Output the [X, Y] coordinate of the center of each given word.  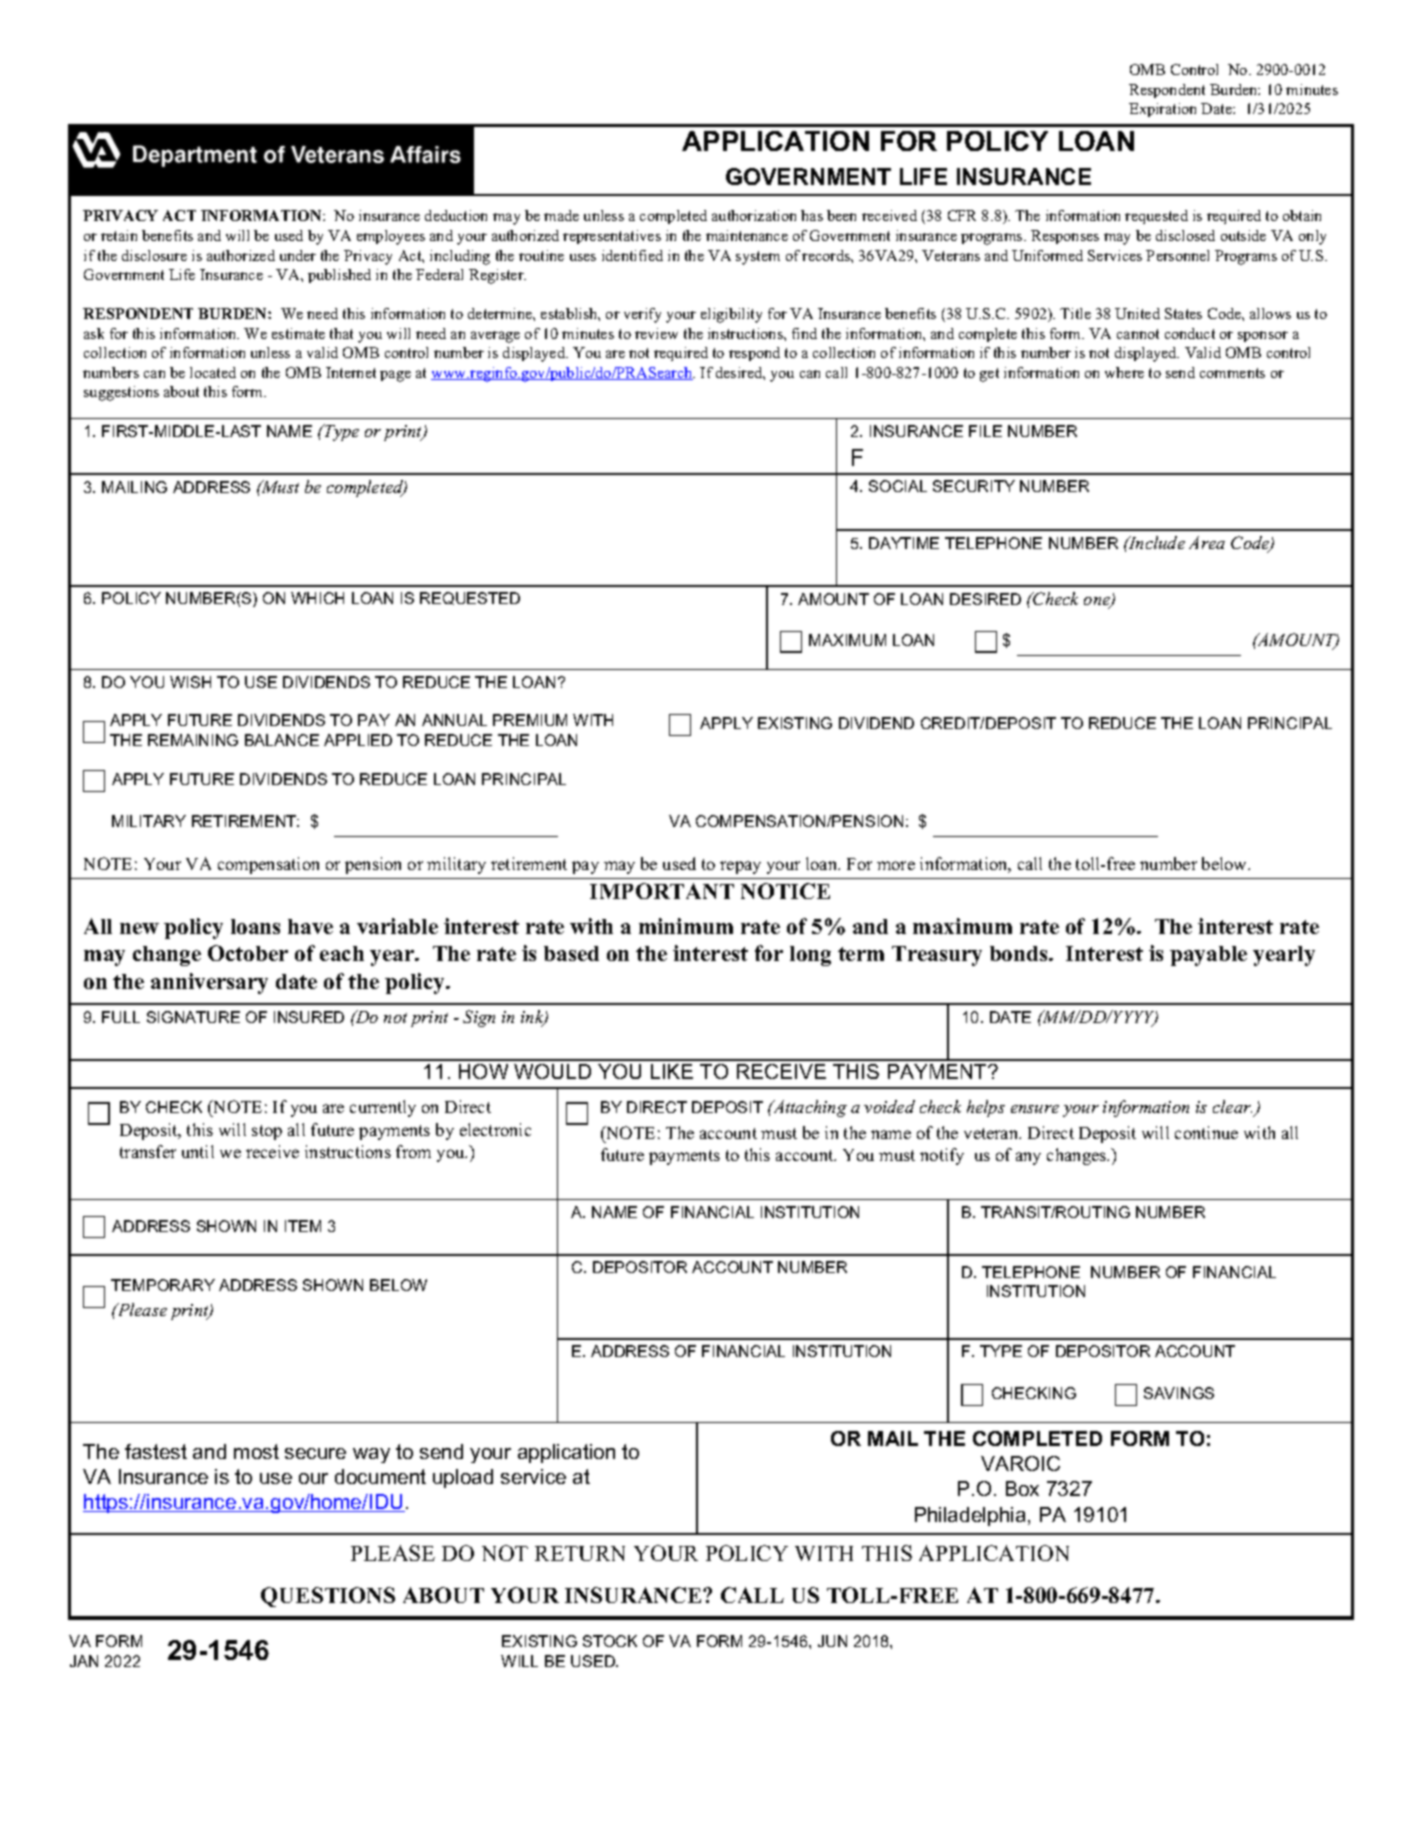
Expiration [1162, 110]
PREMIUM [530, 720]
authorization [754, 215]
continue [1206, 1132]
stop [267, 1132]
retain [119, 235]
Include [1156, 542]
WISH [190, 682]
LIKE [672, 1071]
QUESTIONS [328, 1597]
